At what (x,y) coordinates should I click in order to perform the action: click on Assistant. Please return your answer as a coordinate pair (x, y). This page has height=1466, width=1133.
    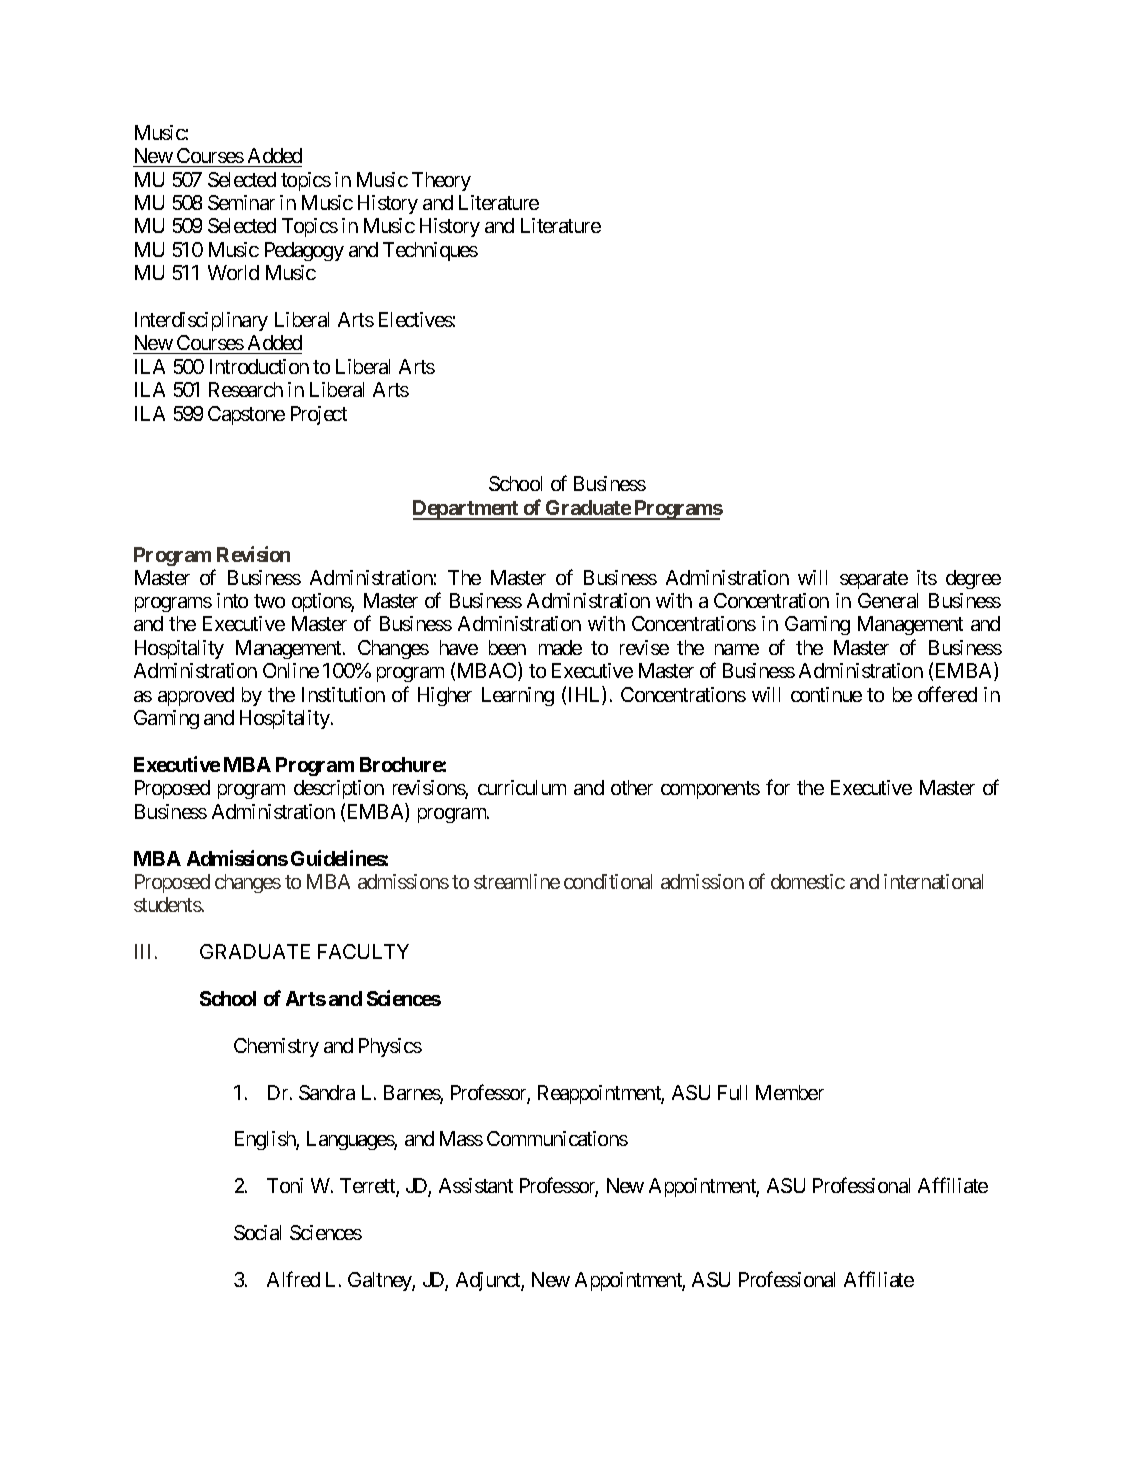
    Looking at the image, I should click on (476, 1185).
